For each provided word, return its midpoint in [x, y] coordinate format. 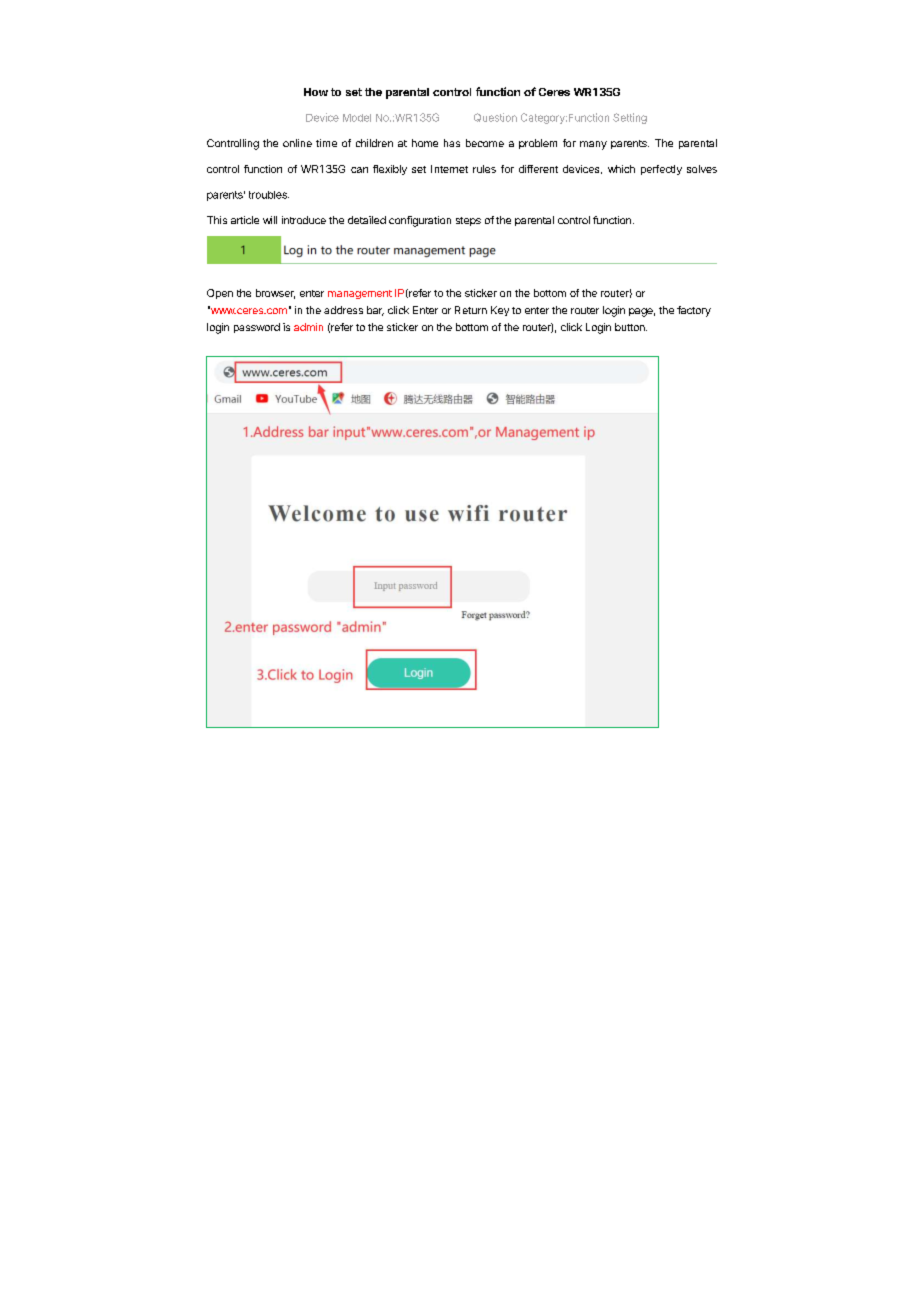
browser [275, 294]
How [316, 92]
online [297, 143]
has [452, 143]
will [270, 220]
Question [495, 117]
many [593, 145]
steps [468, 221]
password [257, 328]
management [360, 294]
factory [694, 311]
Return [471, 310]
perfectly [661, 170]
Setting [630, 118]
